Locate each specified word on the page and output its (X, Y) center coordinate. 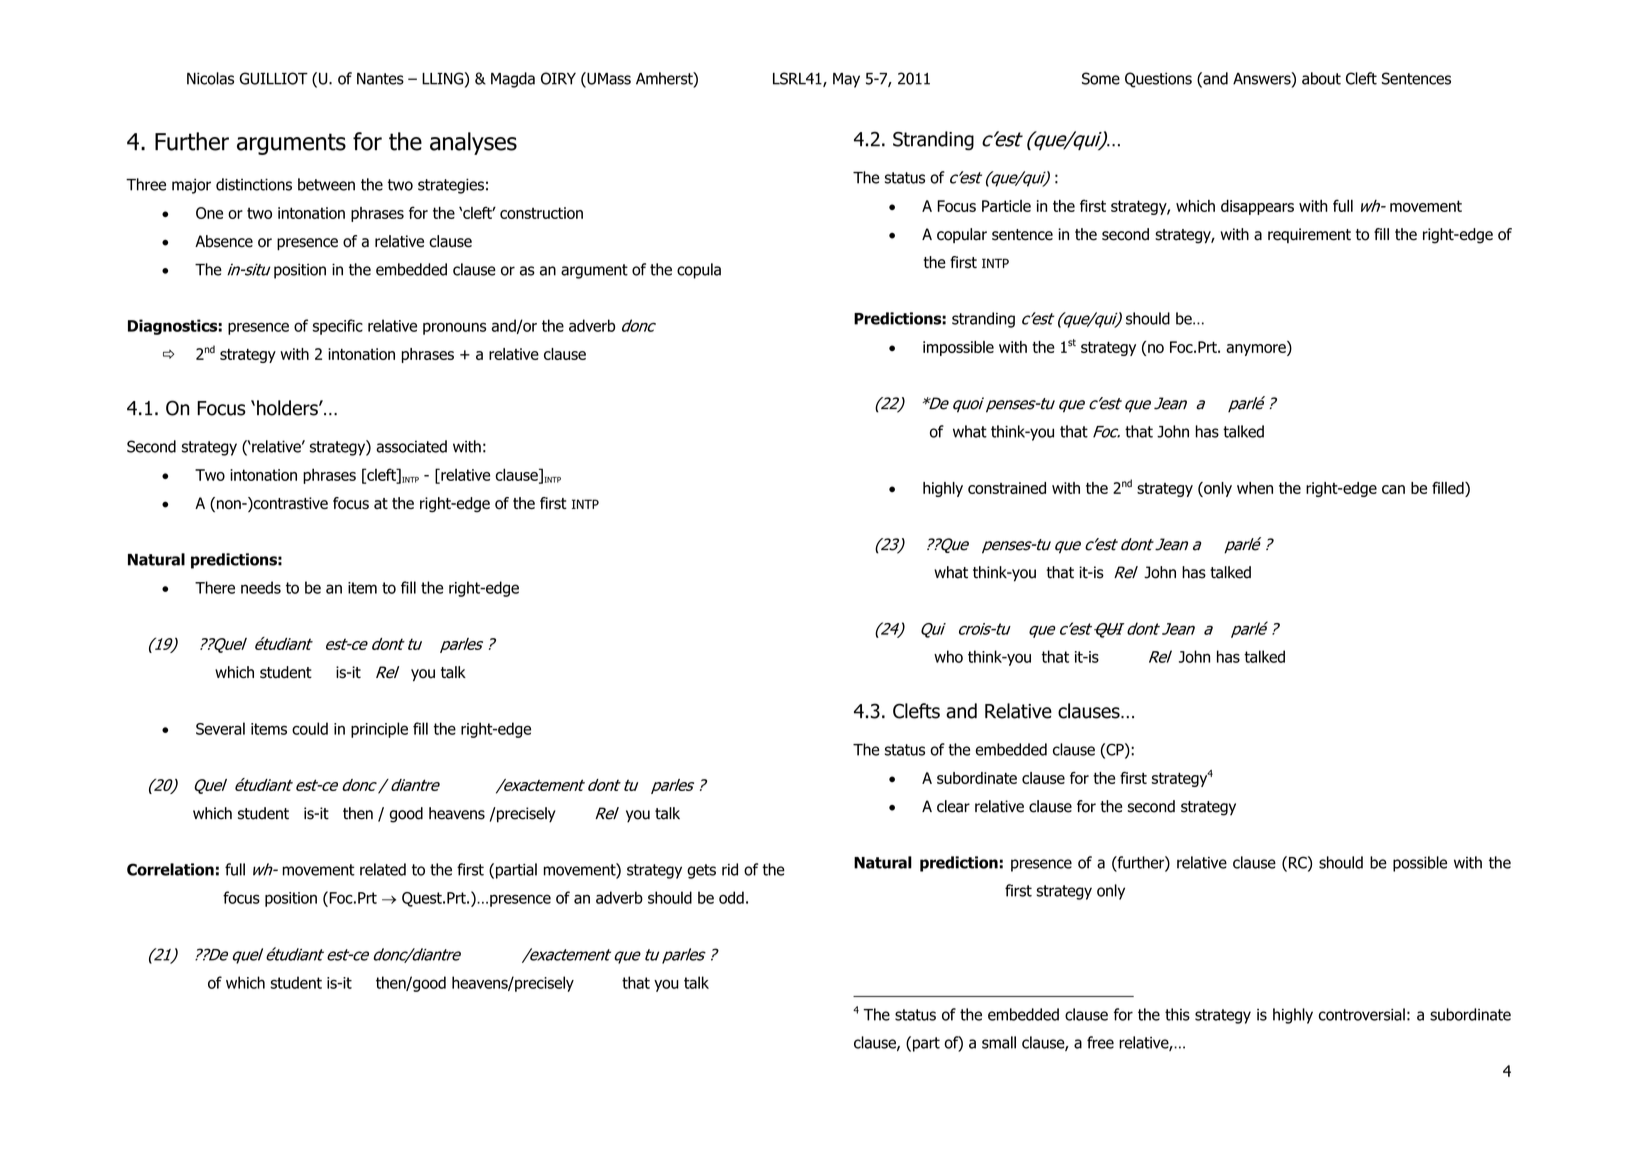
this (1177, 1014)
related (383, 869)
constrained (1007, 488)
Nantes (380, 79)
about (1321, 78)
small (999, 1042)
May (846, 80)
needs (261, 587)
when (1255, 488)
